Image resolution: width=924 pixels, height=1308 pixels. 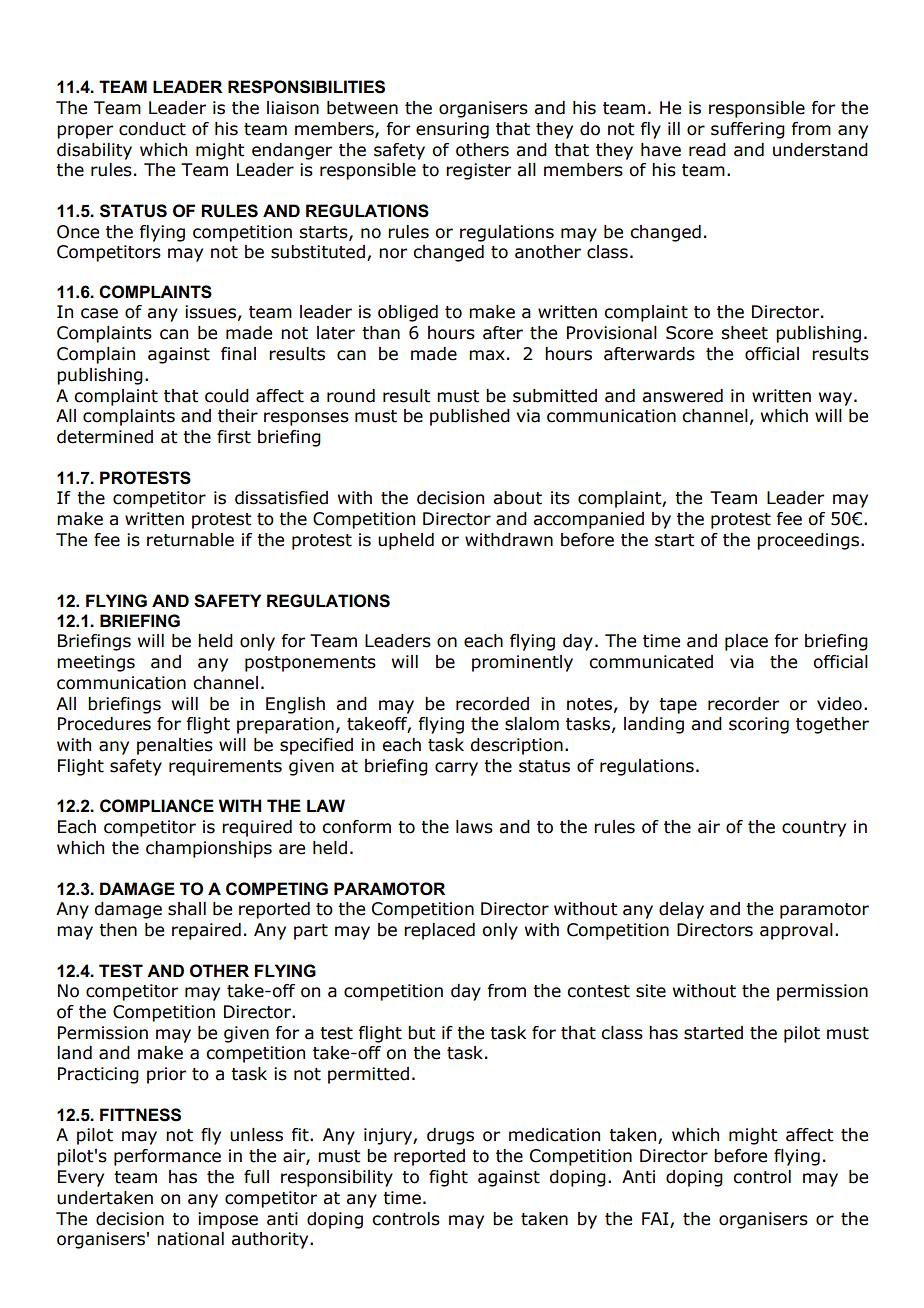 I want to click on national, so click(x=190, y=1239).
